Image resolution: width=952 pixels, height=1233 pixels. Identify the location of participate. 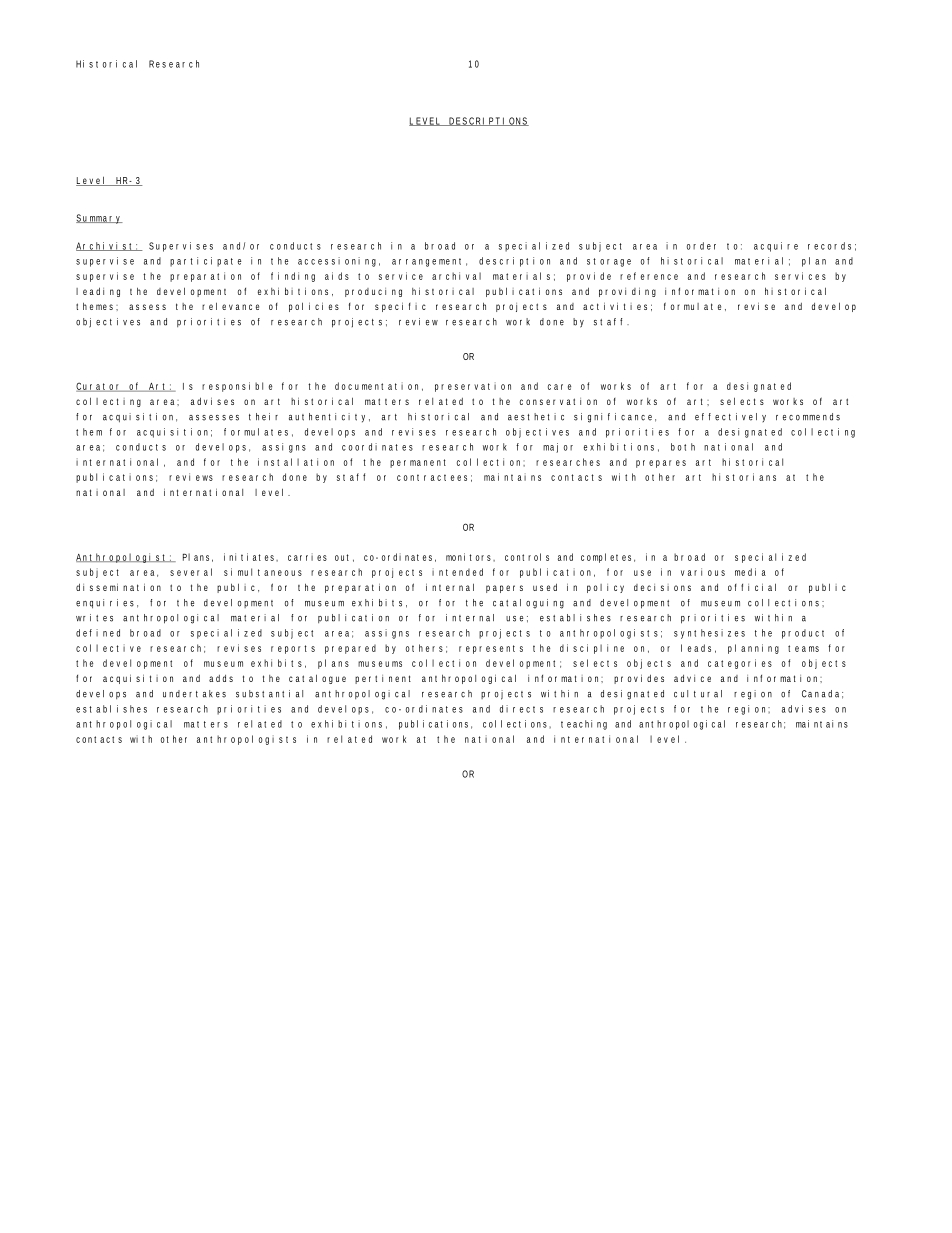
(206, 262).
